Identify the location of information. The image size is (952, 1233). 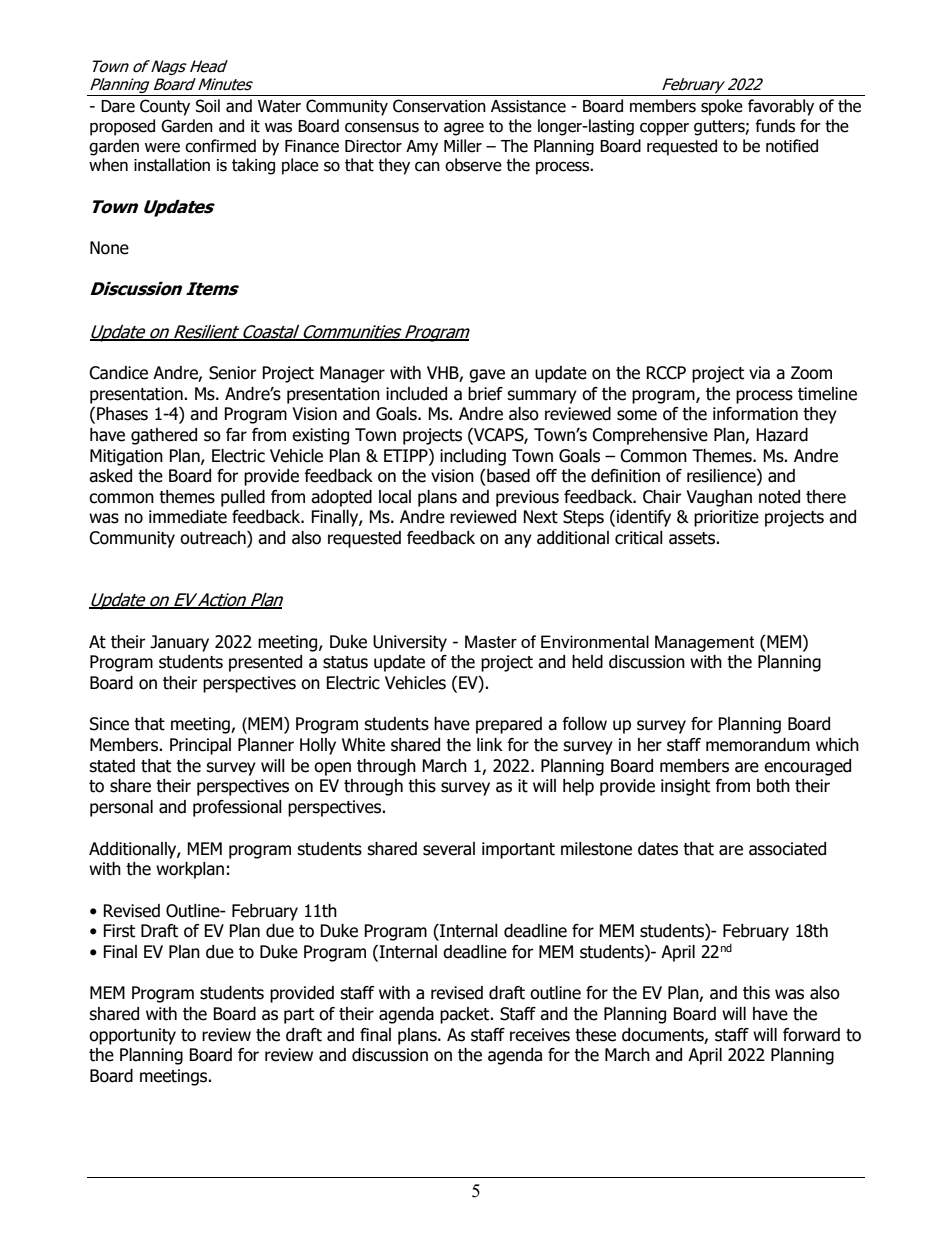
(755, 414).
